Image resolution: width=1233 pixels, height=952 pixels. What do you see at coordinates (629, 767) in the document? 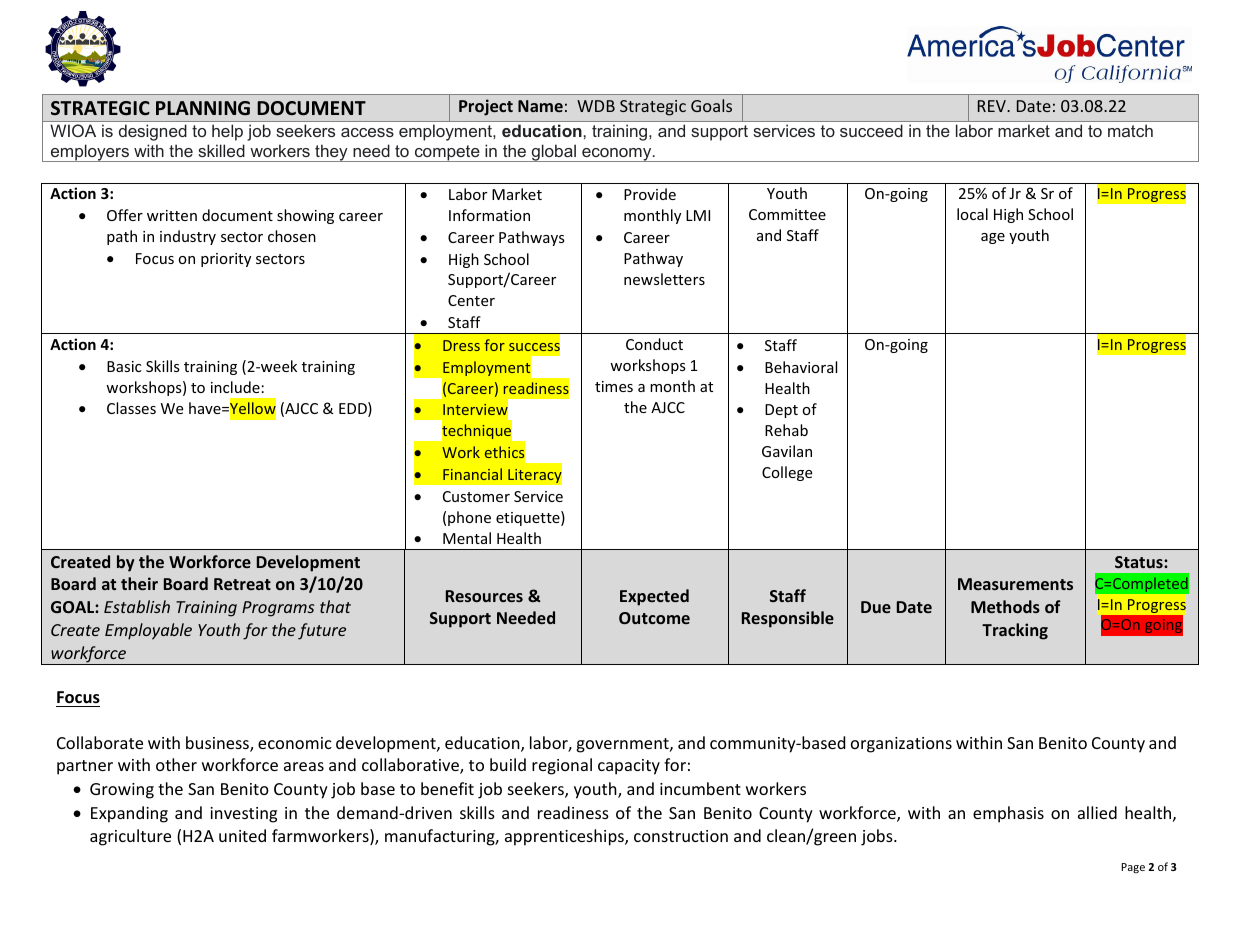
I see `capacity` at bounding box center [629, 767].
